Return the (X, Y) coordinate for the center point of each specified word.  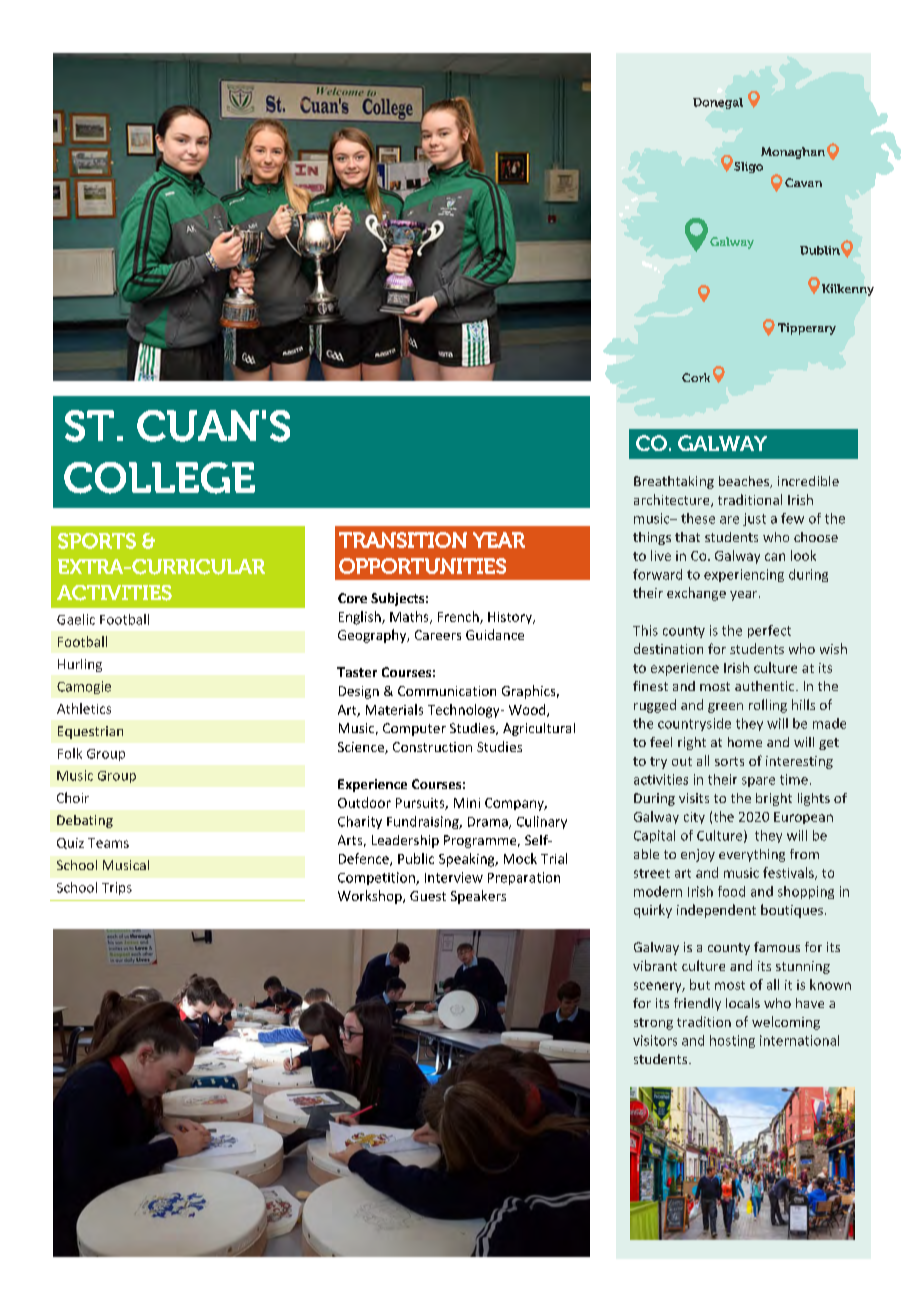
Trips (117, 888)
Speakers (478, 897)
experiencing (744, 575)
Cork (696, 377)
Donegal (718, 103)
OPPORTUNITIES (422, 566)
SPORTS (97, 541)
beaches (745, 482)
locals (743, 1003)
